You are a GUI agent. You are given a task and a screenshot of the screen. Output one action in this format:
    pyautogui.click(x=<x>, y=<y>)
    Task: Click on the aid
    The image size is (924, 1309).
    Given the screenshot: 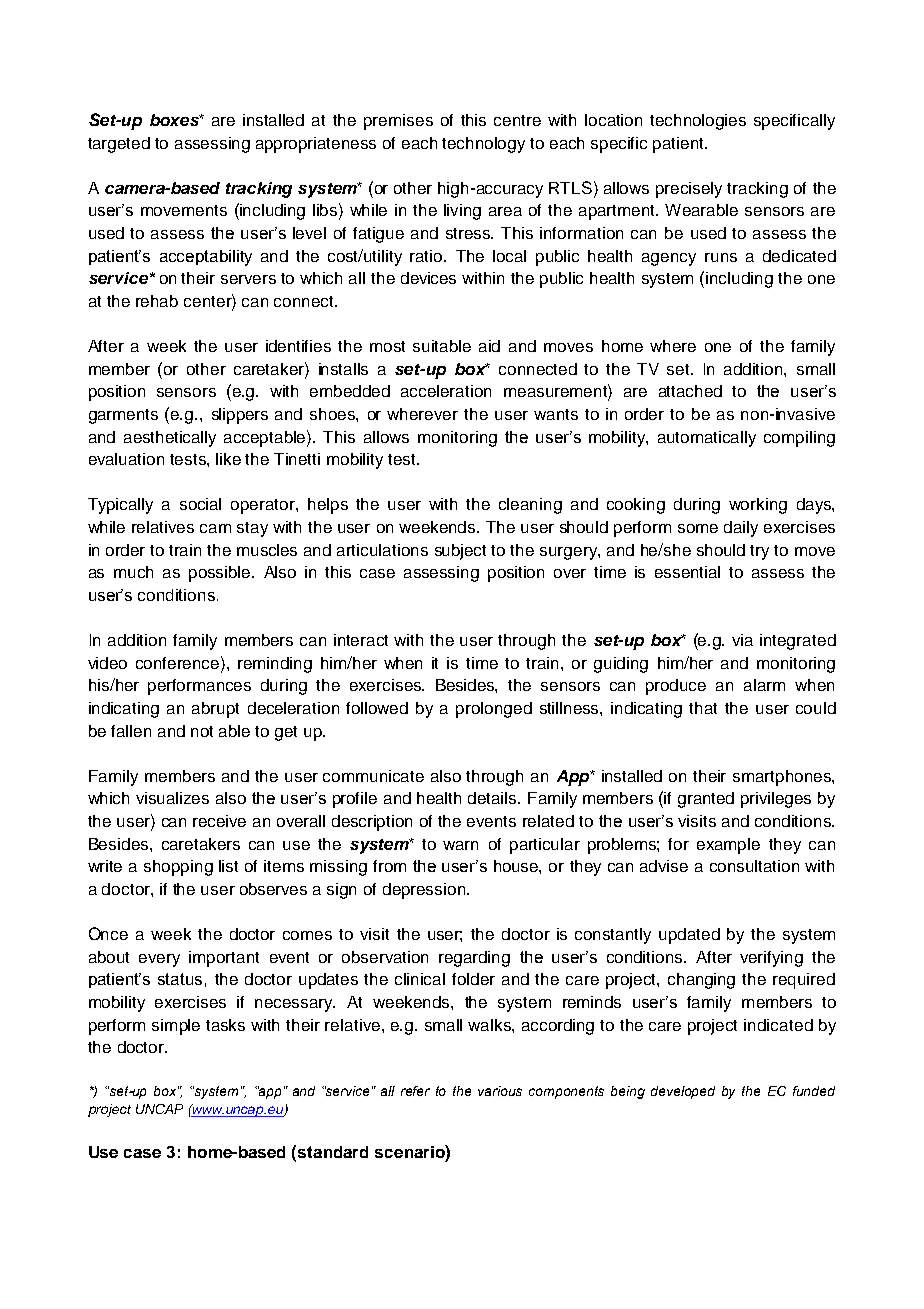 What is the action you would take?
    pyautogui.click(x=489, y=346)
